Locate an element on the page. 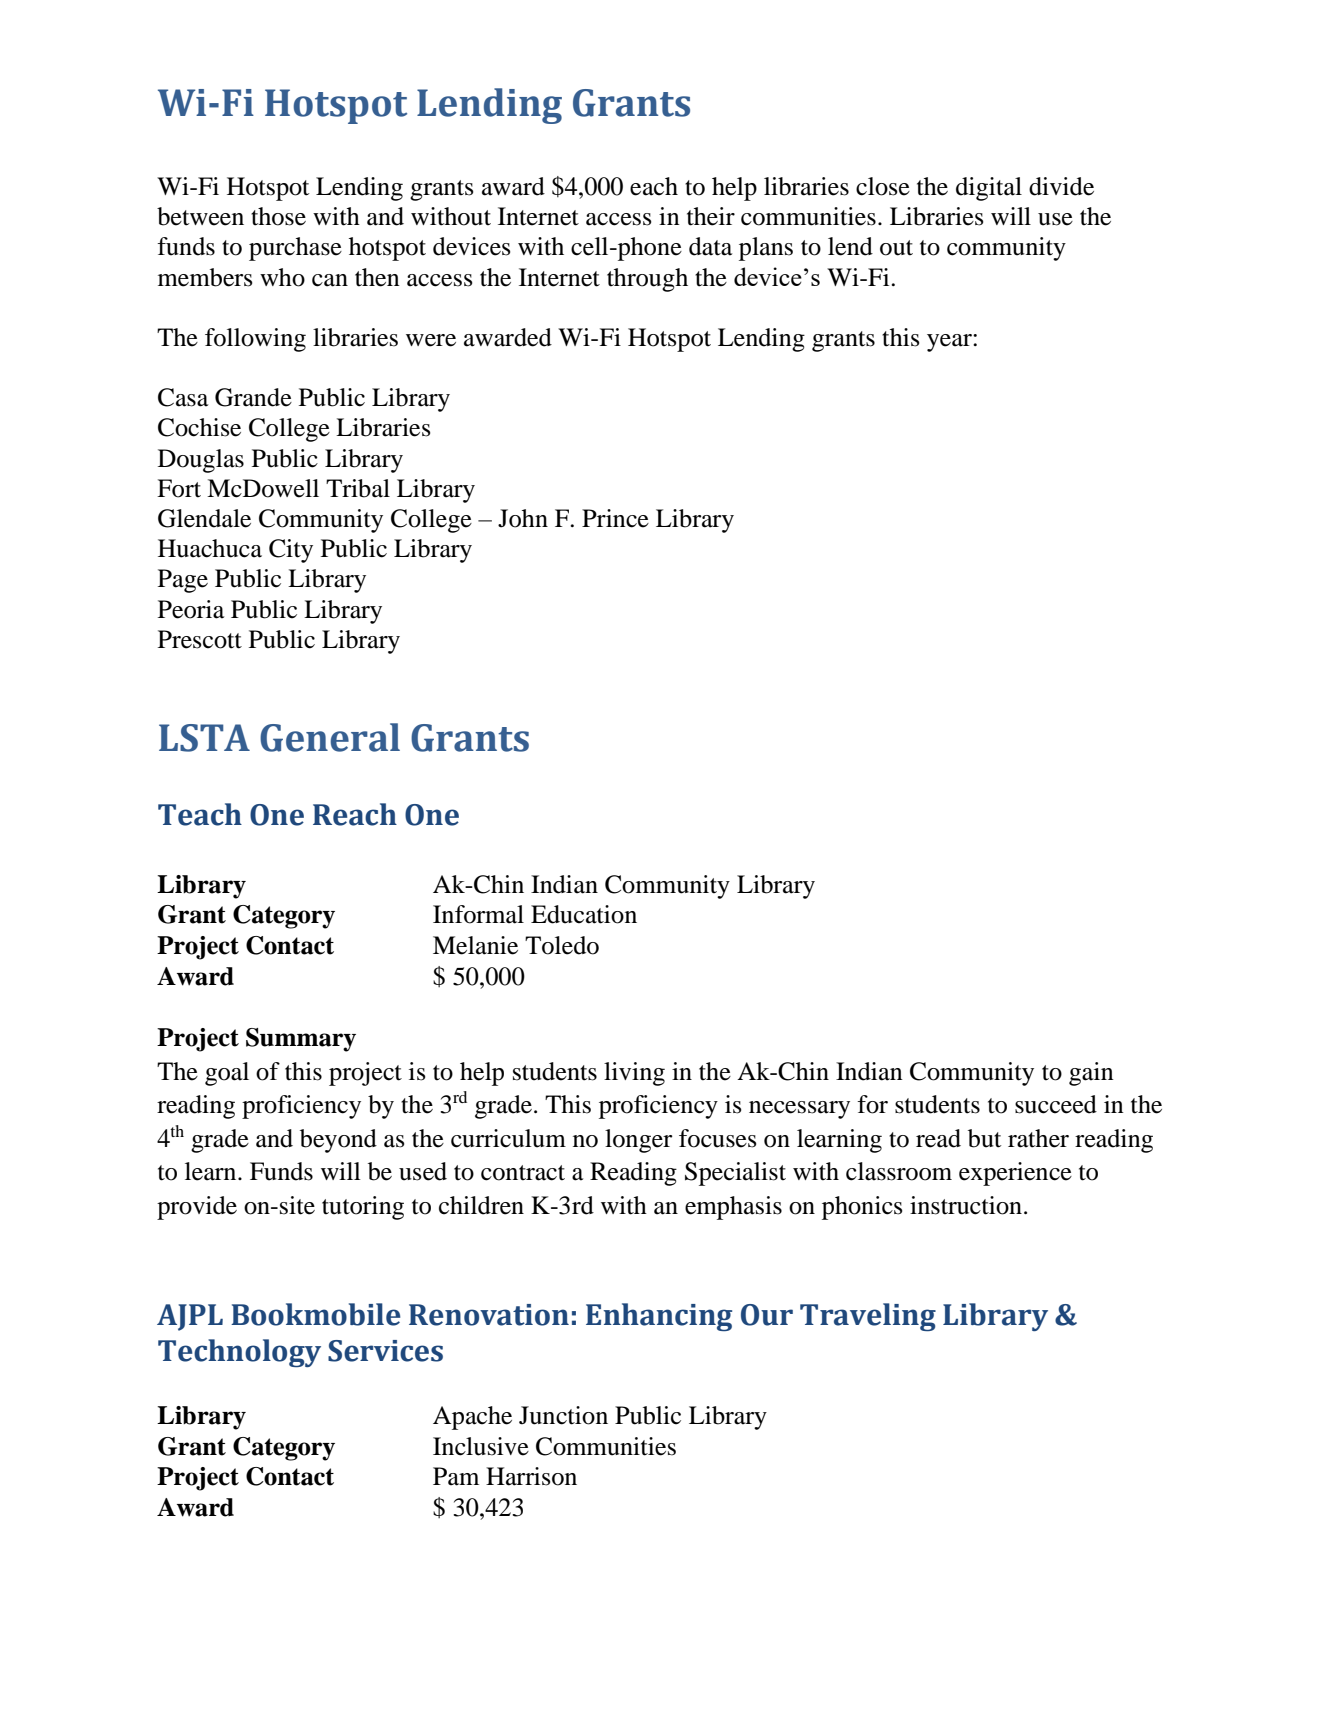 Image resolution: width=1338 pixels, height=1732 pixels. Technology is located at coordinates (239, 1353).
